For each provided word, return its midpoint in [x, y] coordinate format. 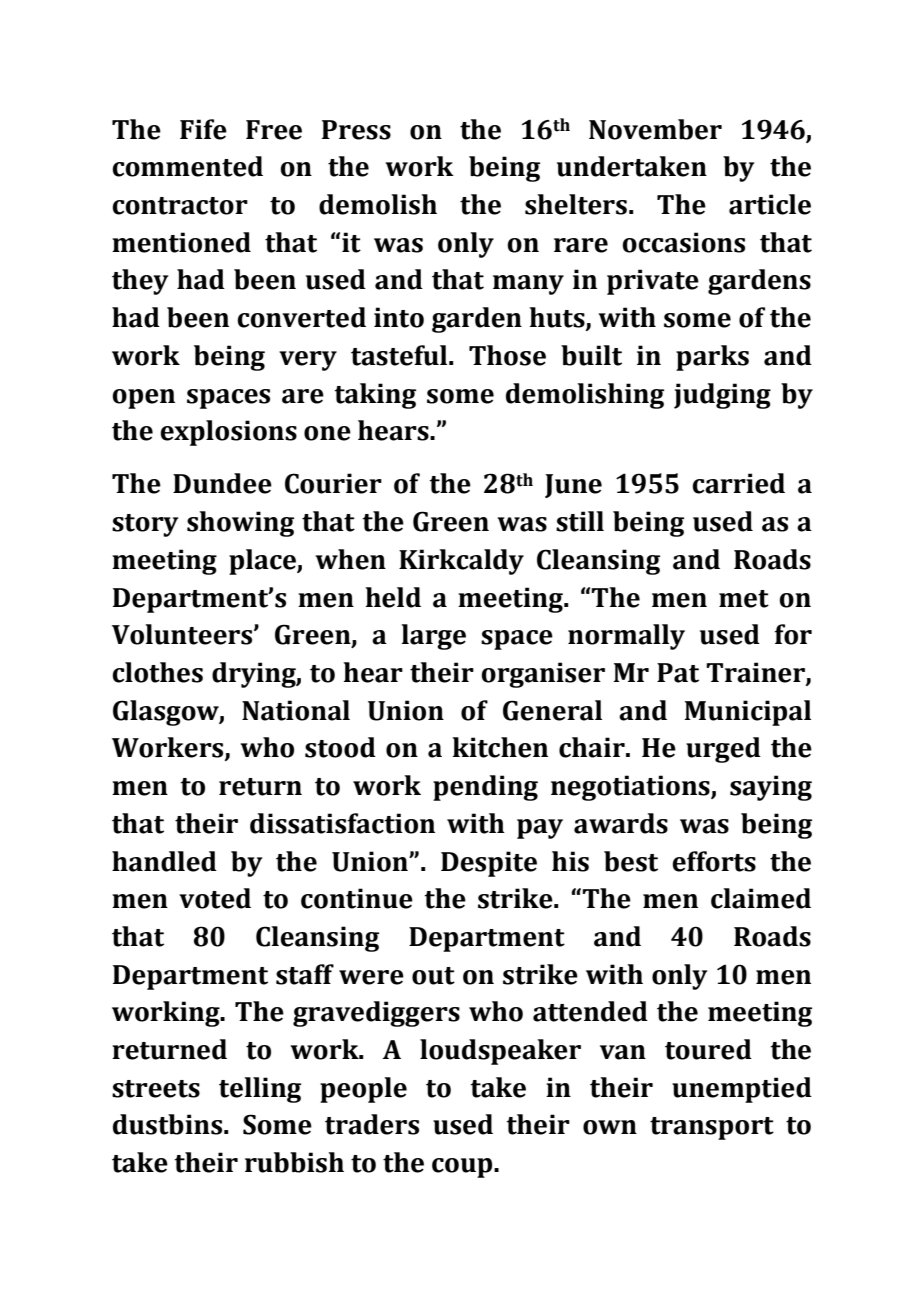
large [433, 637]
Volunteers [183, 634]
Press [356, 130]
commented [187, 166]
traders [372, 1124]
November [655, 129]
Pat [678, 673]
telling [260, 1090]
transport [712, 1128]
